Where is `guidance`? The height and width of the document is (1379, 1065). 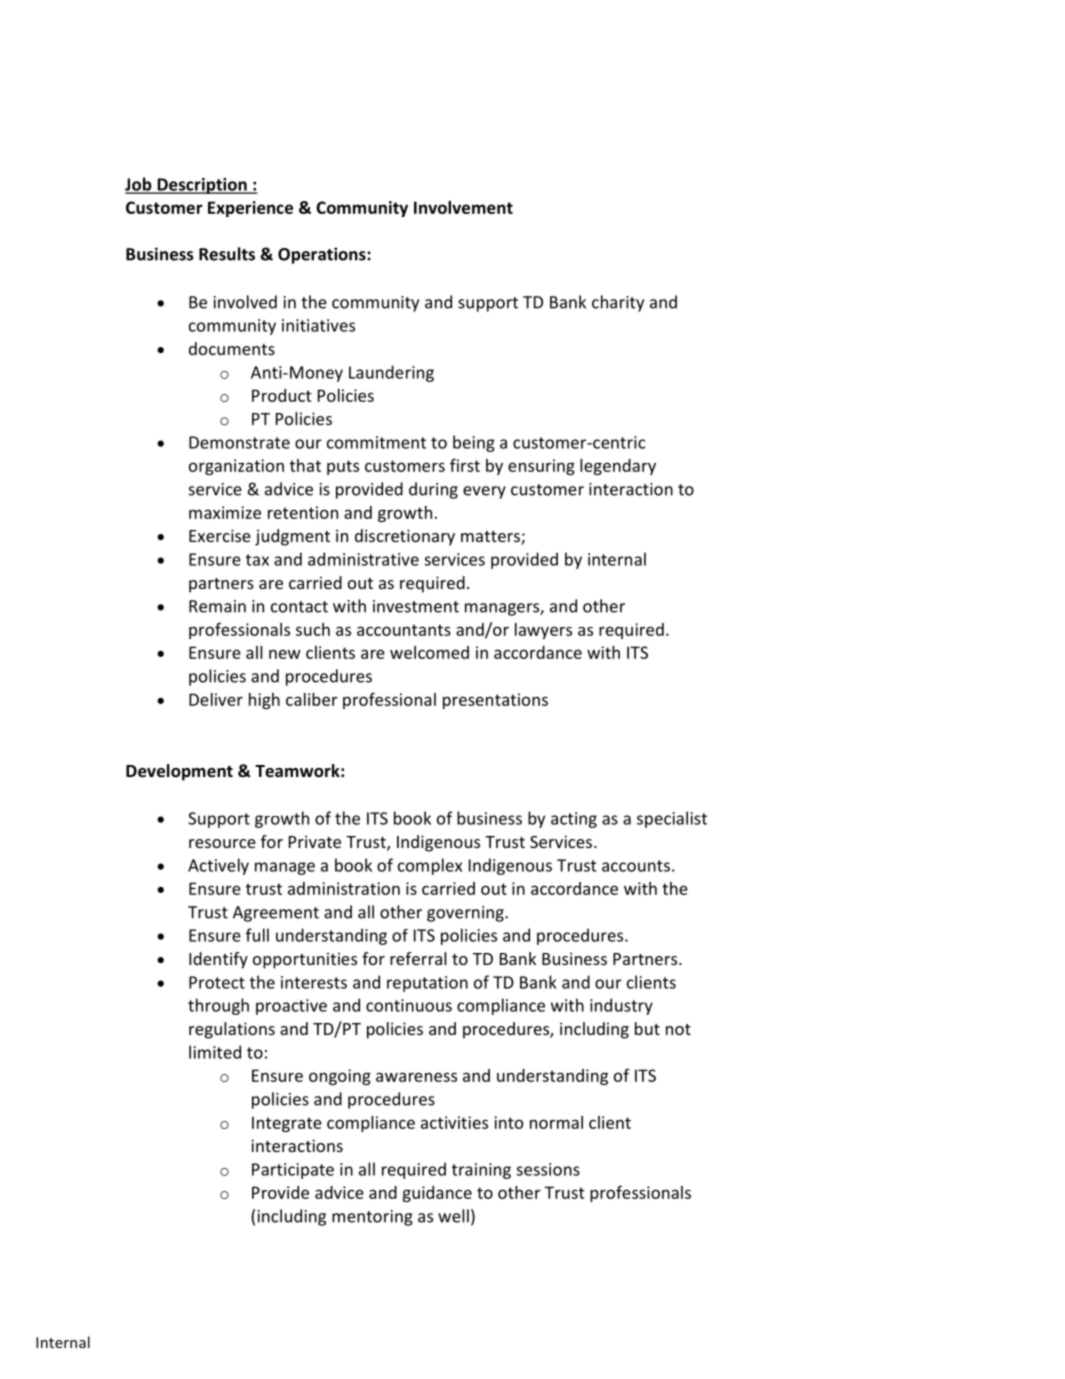 guidance is located at coordinates (437, 1194).
